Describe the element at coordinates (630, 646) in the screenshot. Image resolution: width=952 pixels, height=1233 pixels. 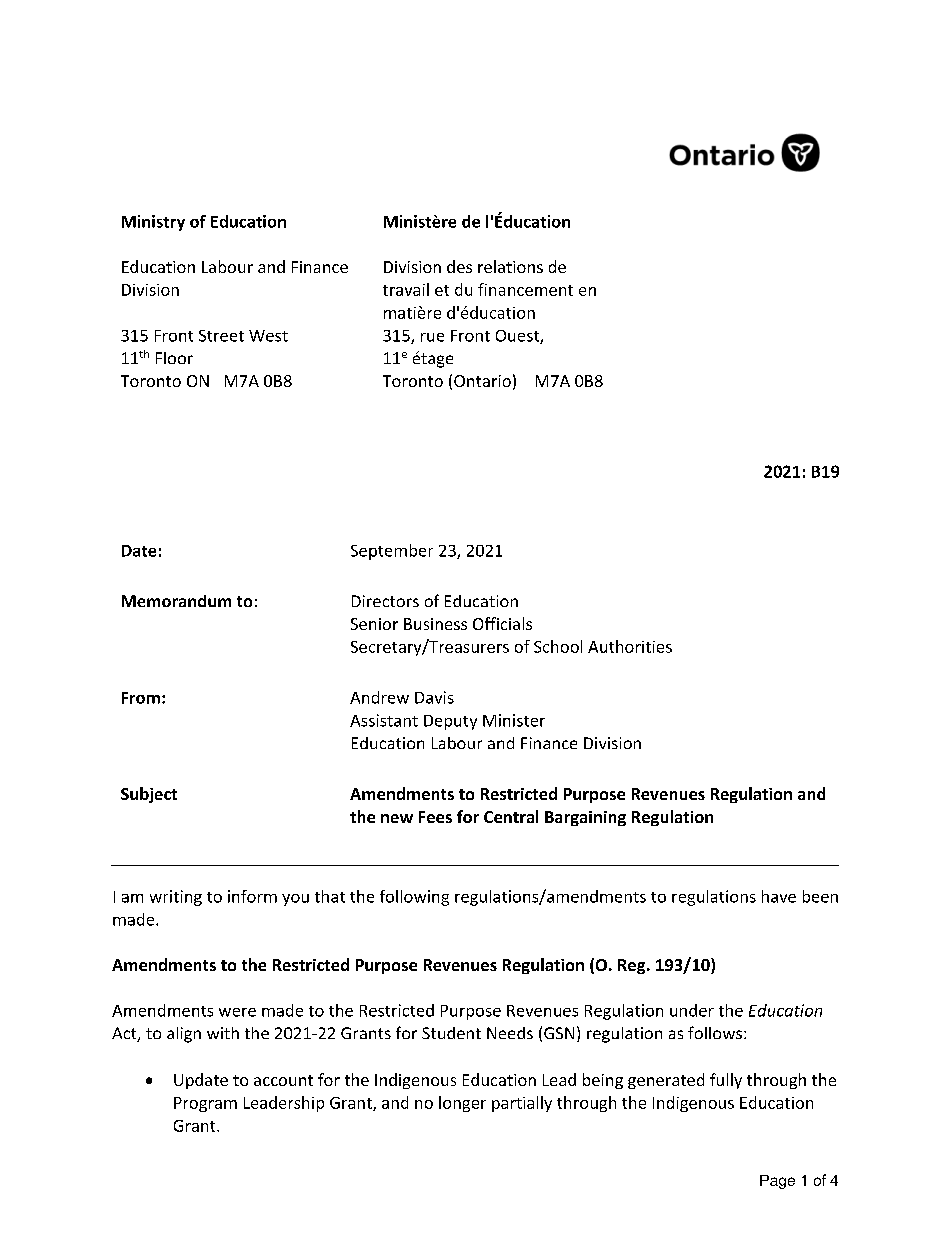
I see `Authorities` at that location.
